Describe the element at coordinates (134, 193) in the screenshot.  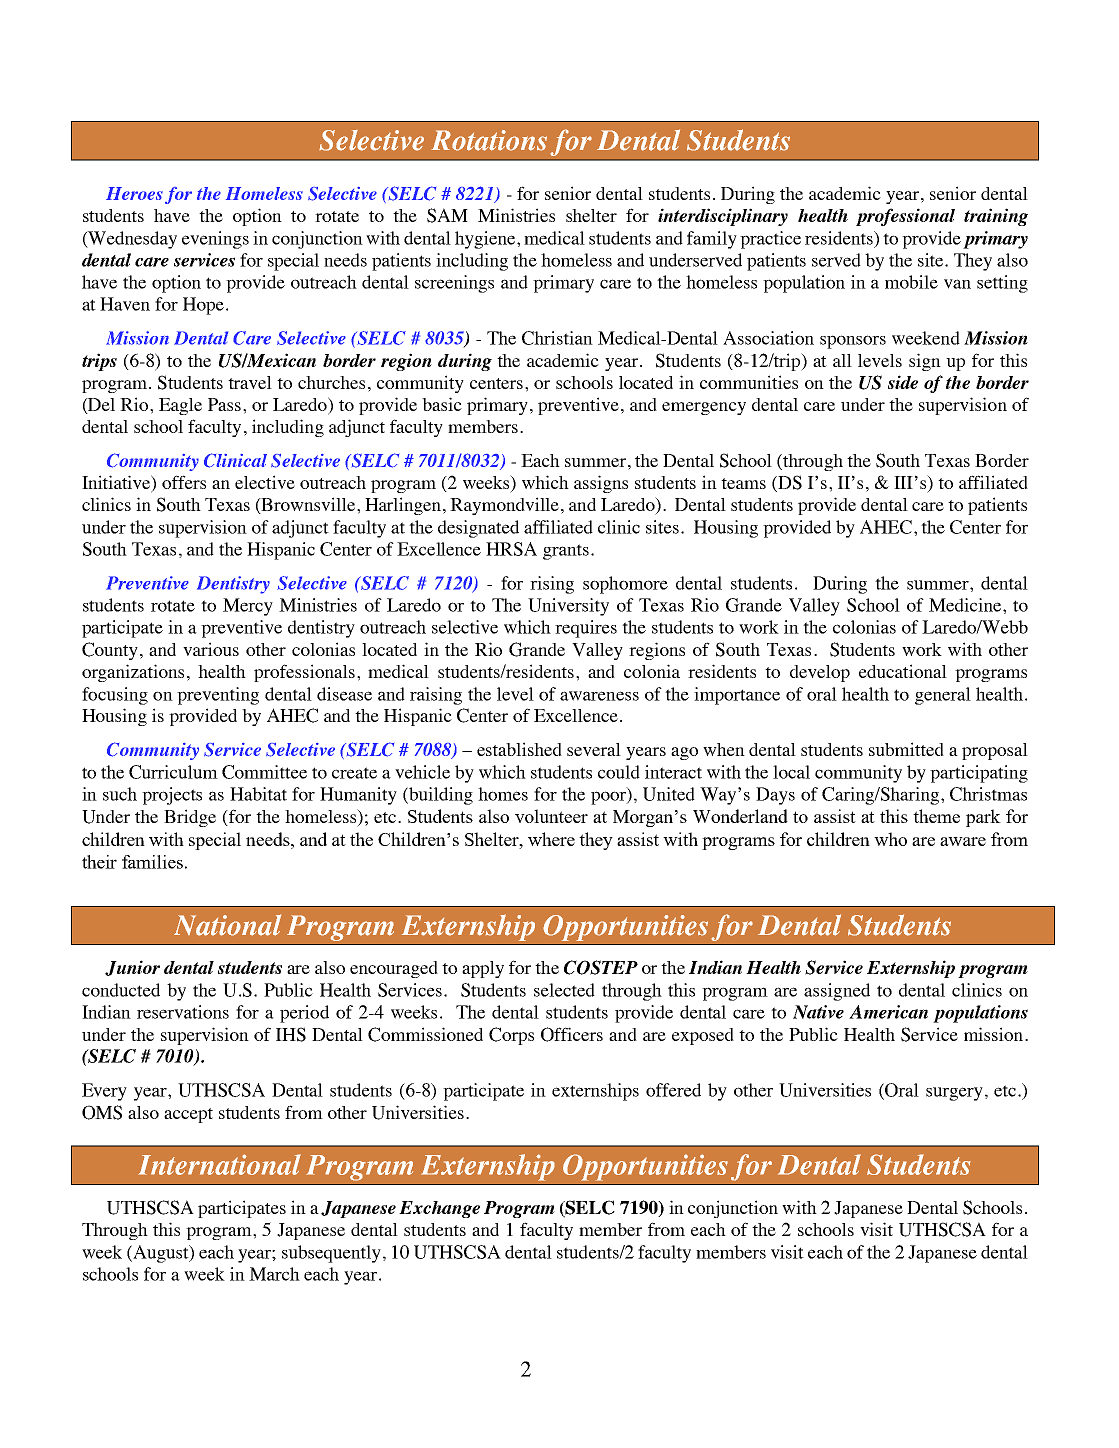
I see `Heroes` at that location.
